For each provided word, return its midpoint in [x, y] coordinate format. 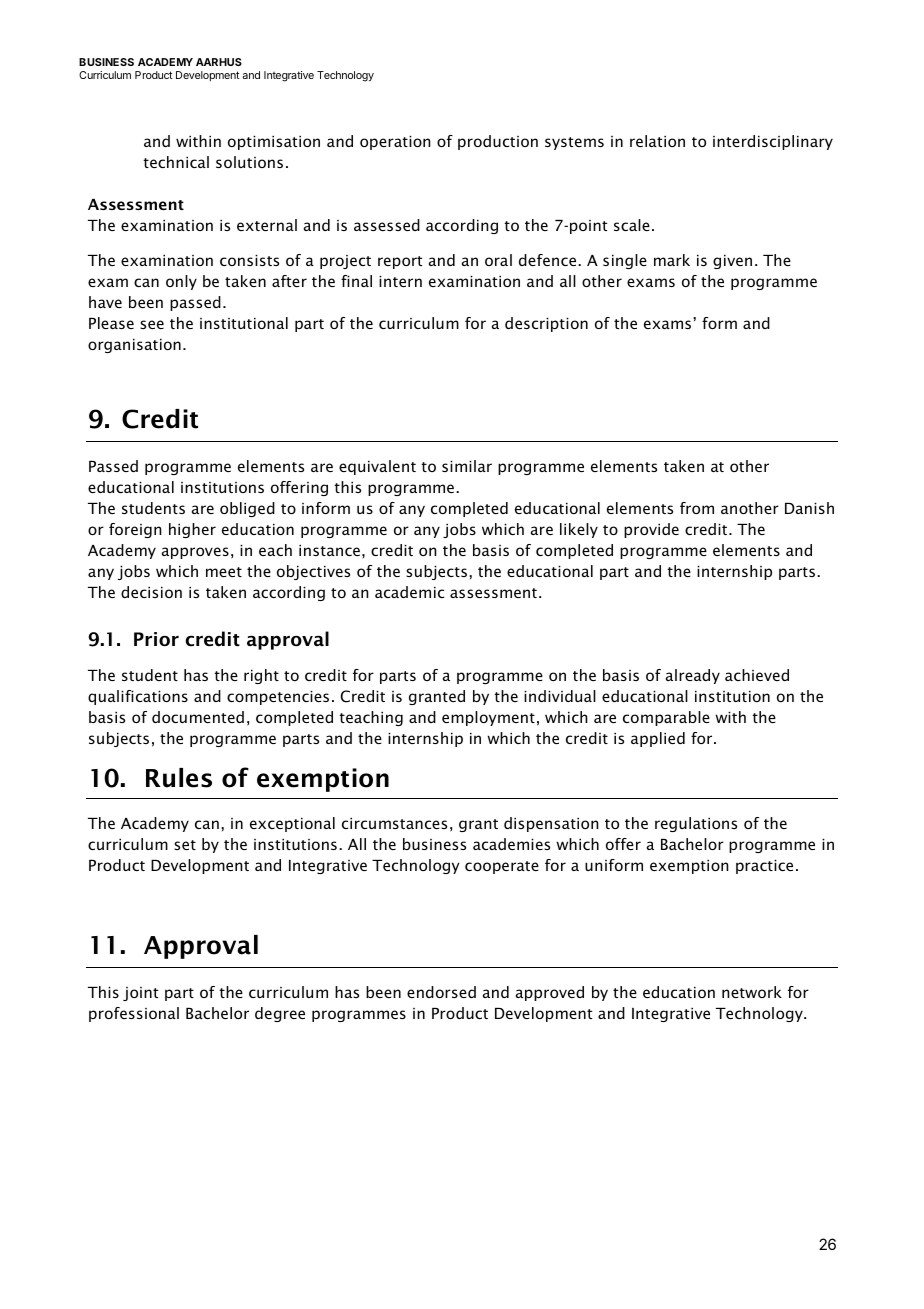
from [697, 508]
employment [488, 718]
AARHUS [219, 62]
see [152, 324]
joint [140, 994]
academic [409, 592]
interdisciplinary [773, 142]
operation [395, 143]
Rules [179, 778]
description [546, 324]
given [732, 262]
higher [192, 530]
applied [658, 739]
